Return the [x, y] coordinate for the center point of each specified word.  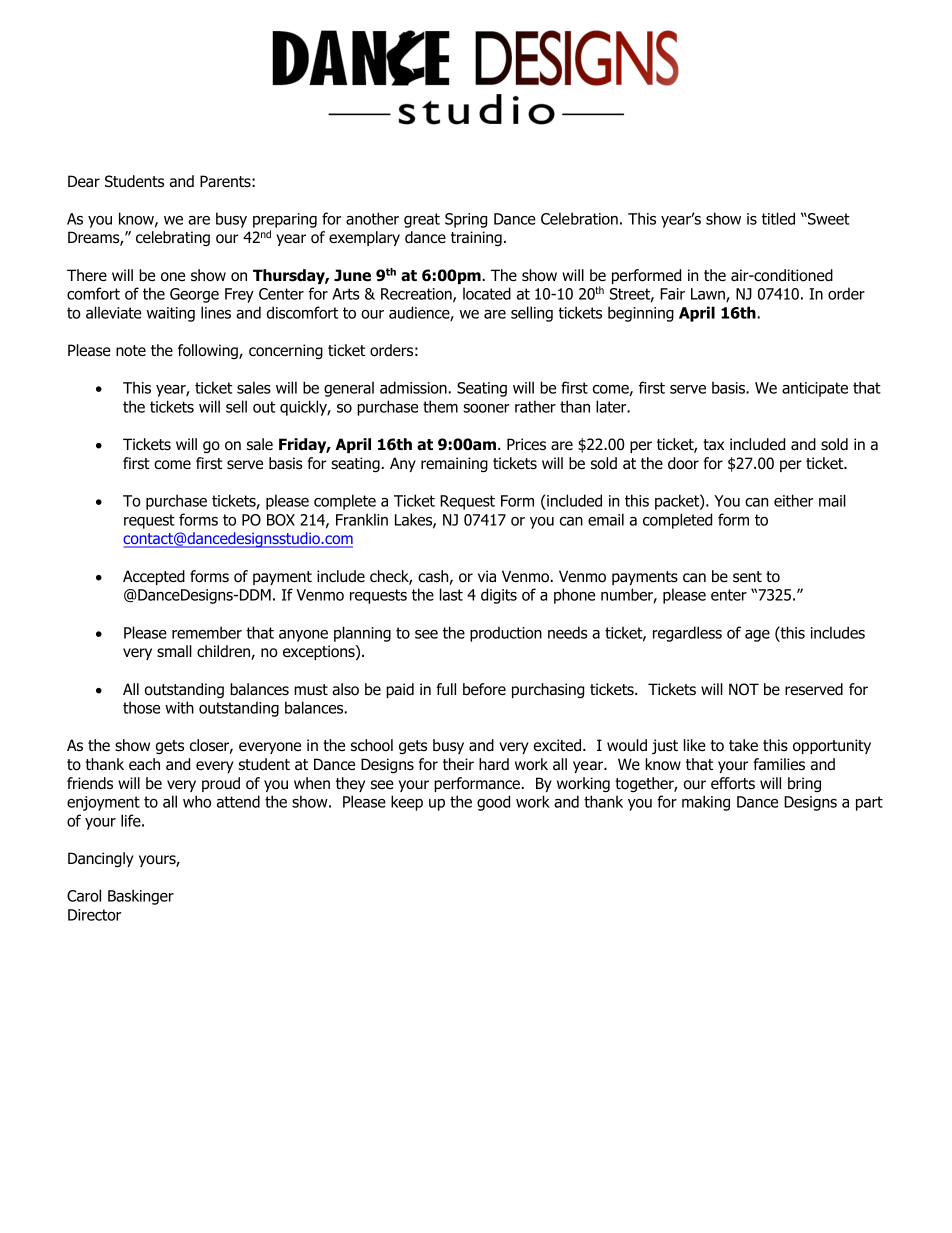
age [757, 636]
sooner [486, 408]
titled [778, 218]
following [209, 351]
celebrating [173, 238]
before [484, 689]
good [493, 803]
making [706, 803]
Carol [84, 895]
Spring [466, 220]
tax [713, 445]
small [174, 651]
